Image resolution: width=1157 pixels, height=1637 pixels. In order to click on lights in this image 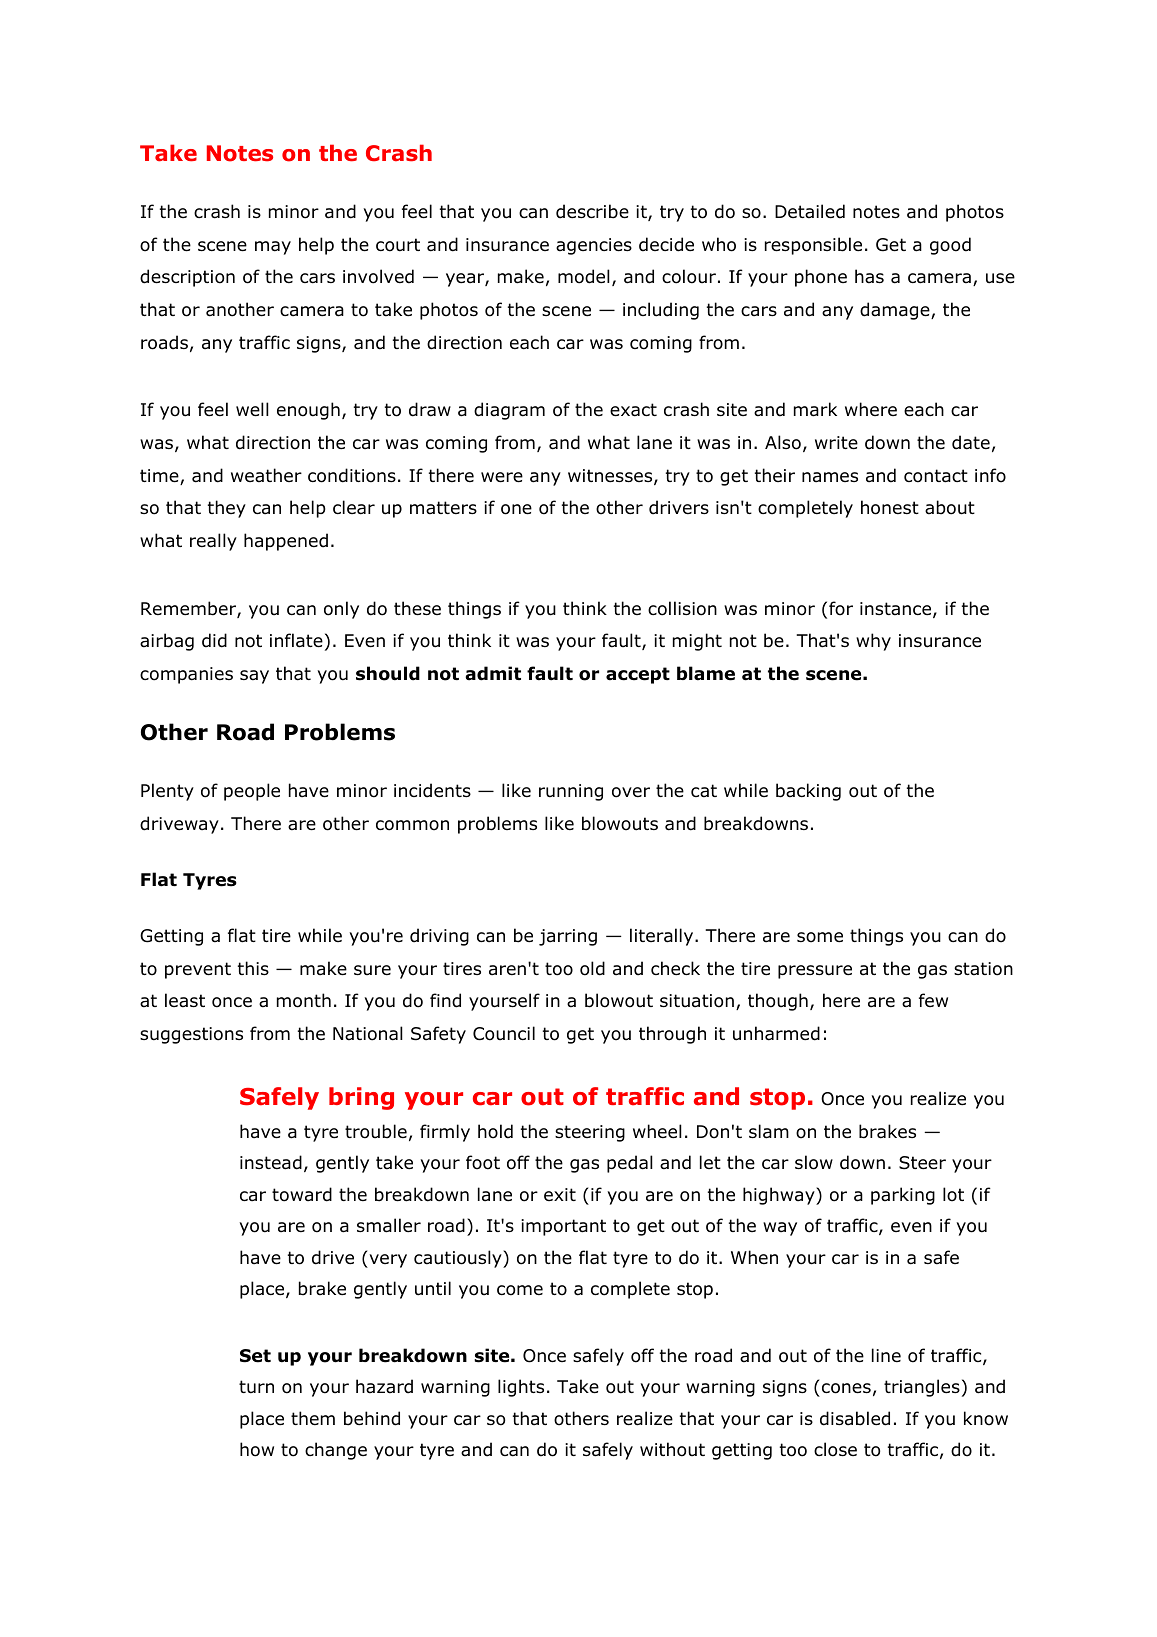, I will do `click(521, 1388)`.
